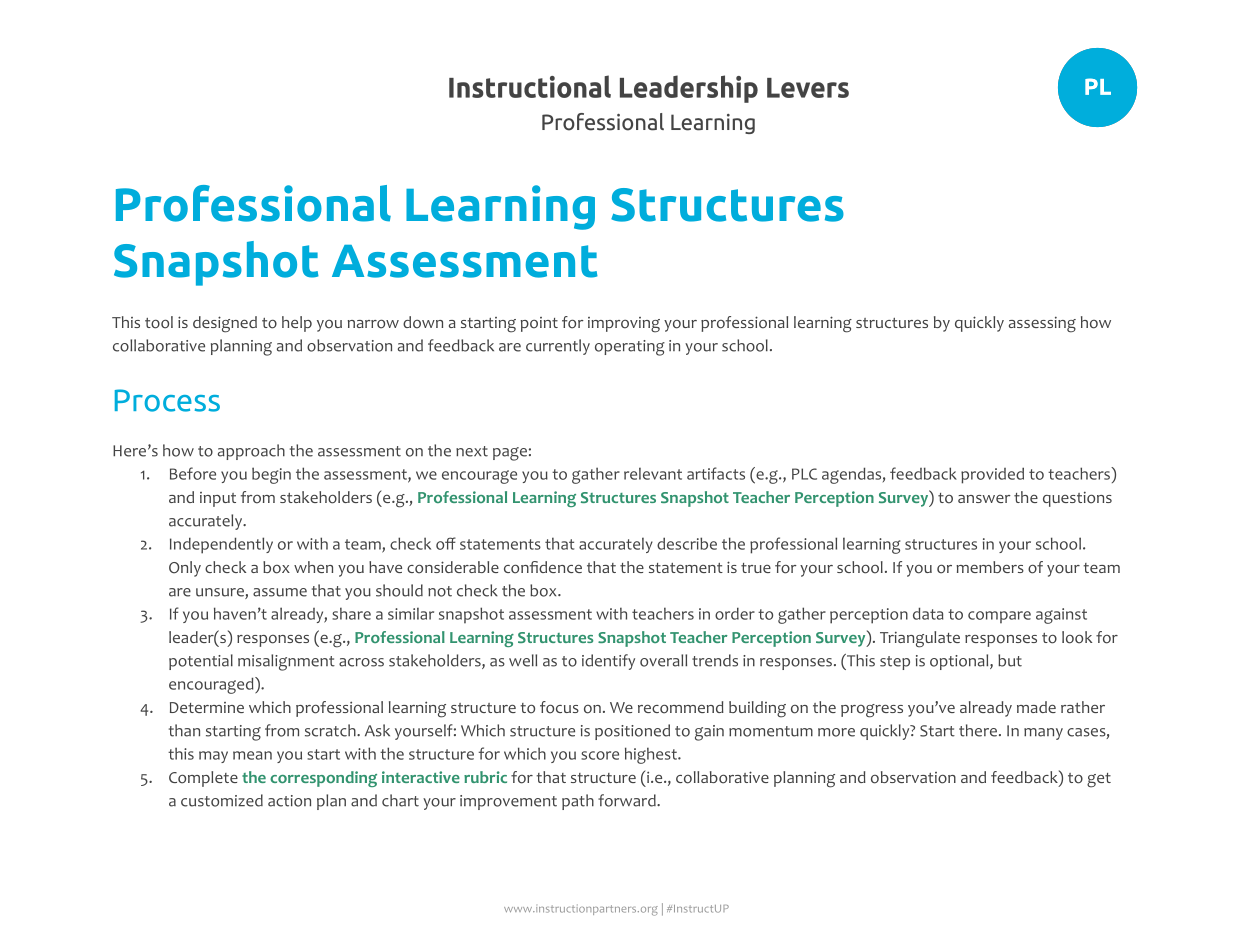 The image size is (1233, 952). I want to click on when, so click(313, 567).
